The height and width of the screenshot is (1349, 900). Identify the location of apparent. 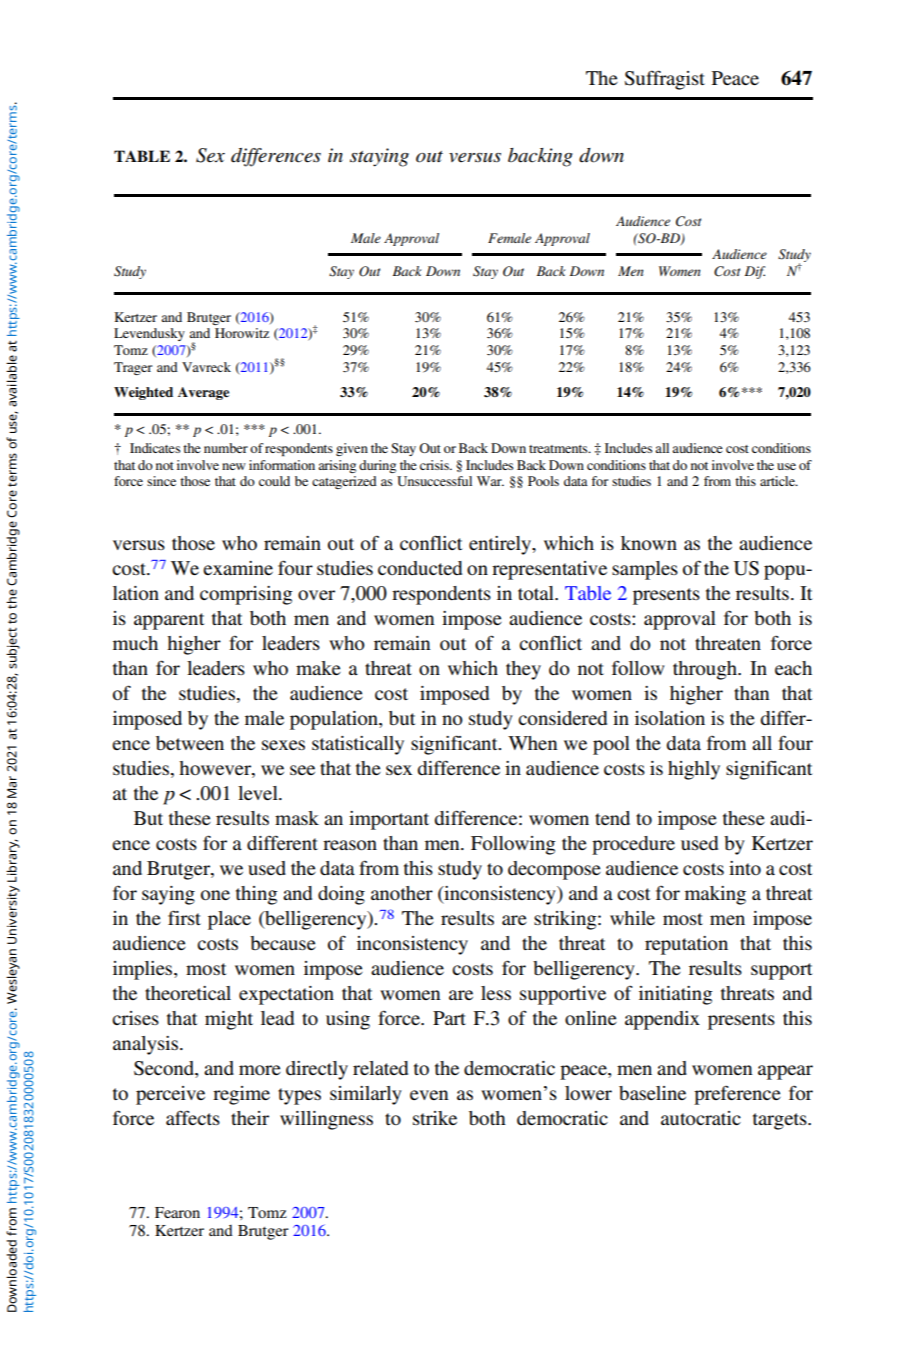
(169, 621).
